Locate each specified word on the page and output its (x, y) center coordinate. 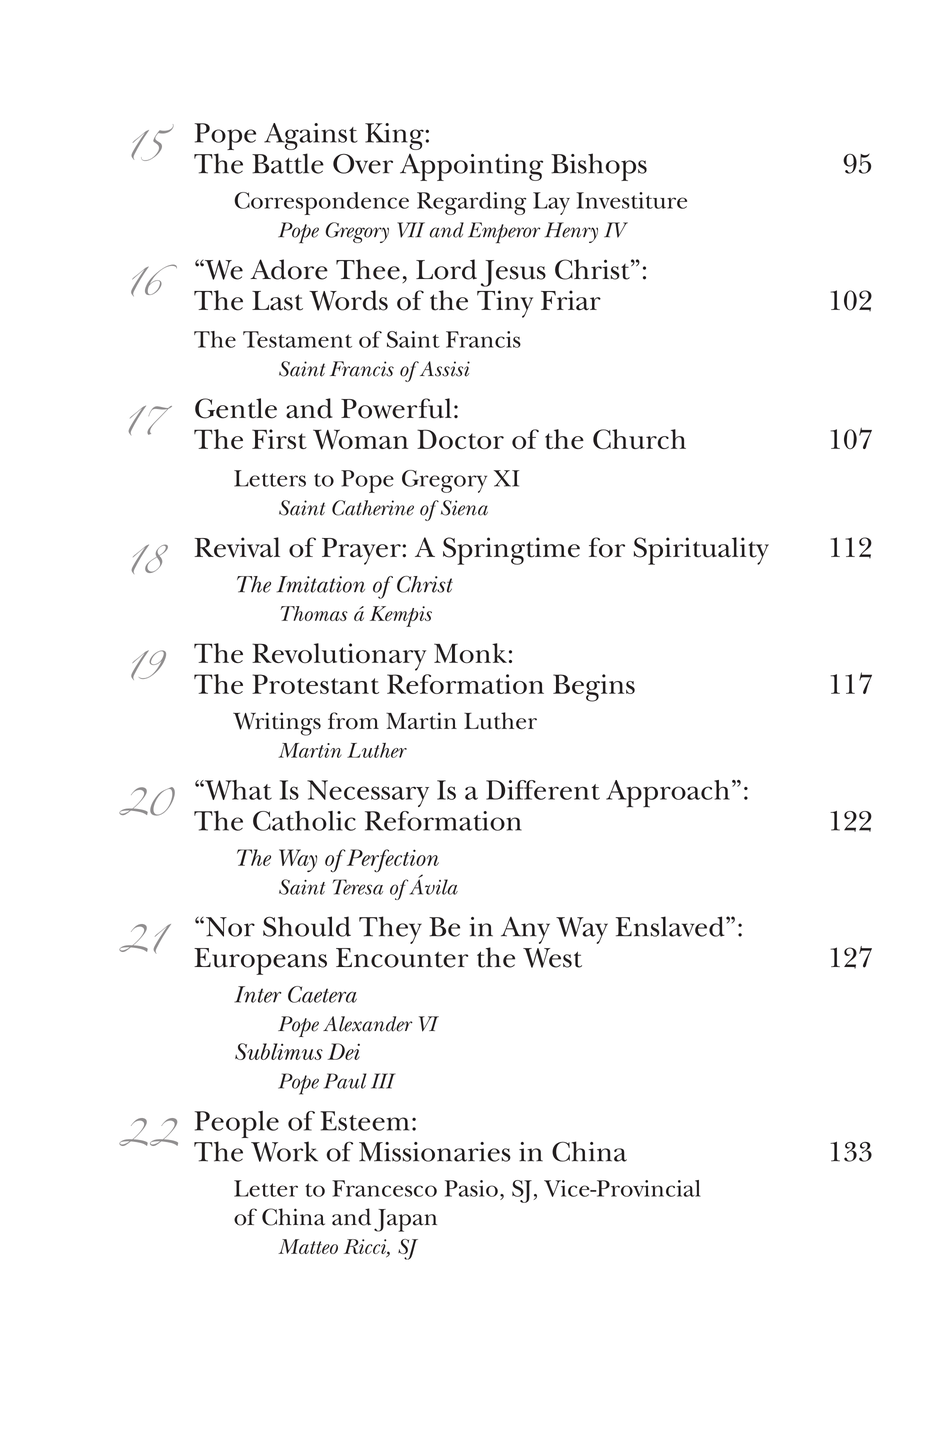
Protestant (315, 684)
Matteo (308, 1246)
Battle (288, 163)
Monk (470, 653)
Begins (594, 688)
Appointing (471, 167)
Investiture (631, 200)
